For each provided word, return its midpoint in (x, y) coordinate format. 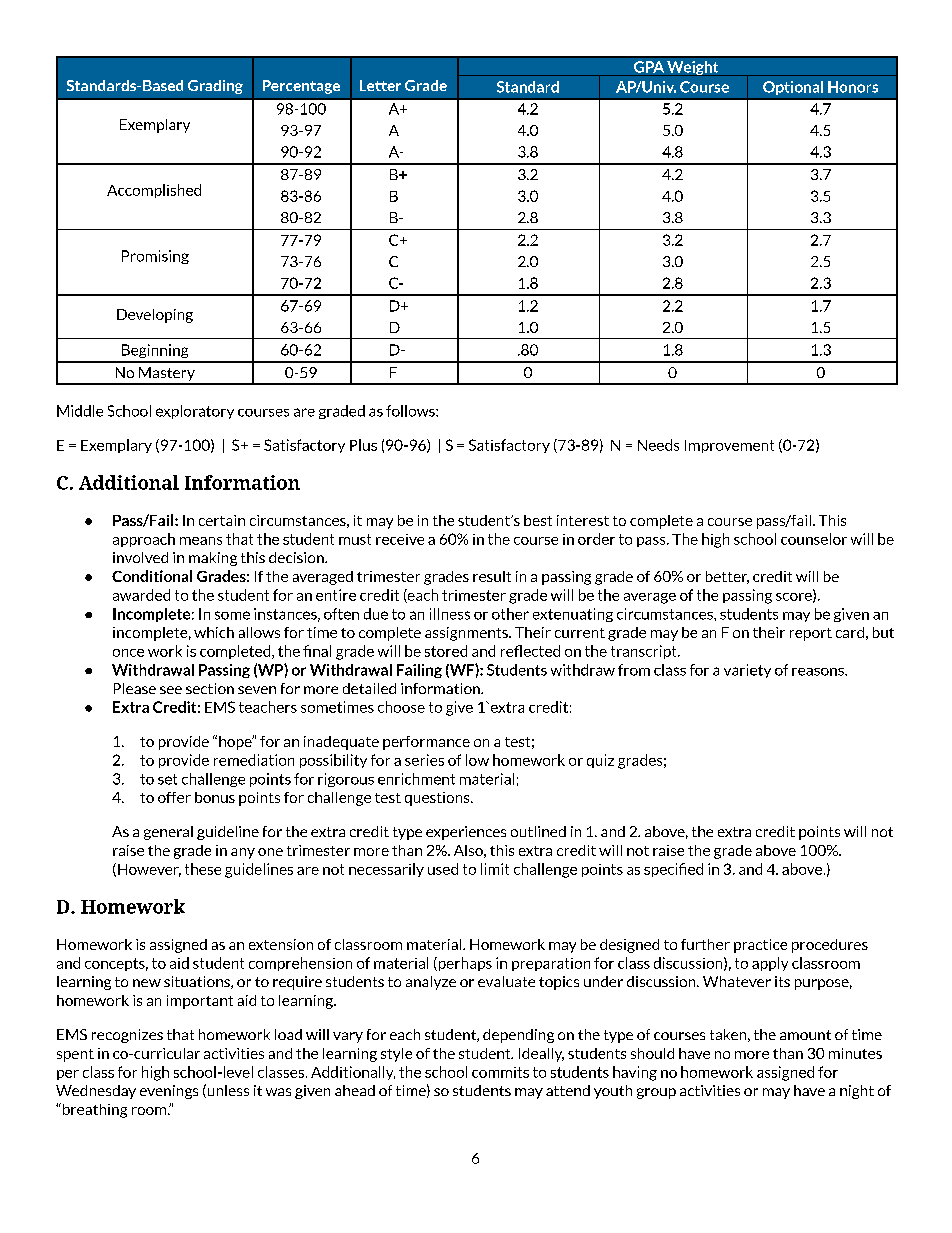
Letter (380, 85)
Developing (155, 316)
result (492, 576)
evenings (169, 1092)
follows (411, 411)
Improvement (729, 446)
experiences (466, 833)
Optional (793, 88)
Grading (215, 87)
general (168, 833)
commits (500, 1072)
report (811, 634)
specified (673, 870)
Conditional (152, 576)
